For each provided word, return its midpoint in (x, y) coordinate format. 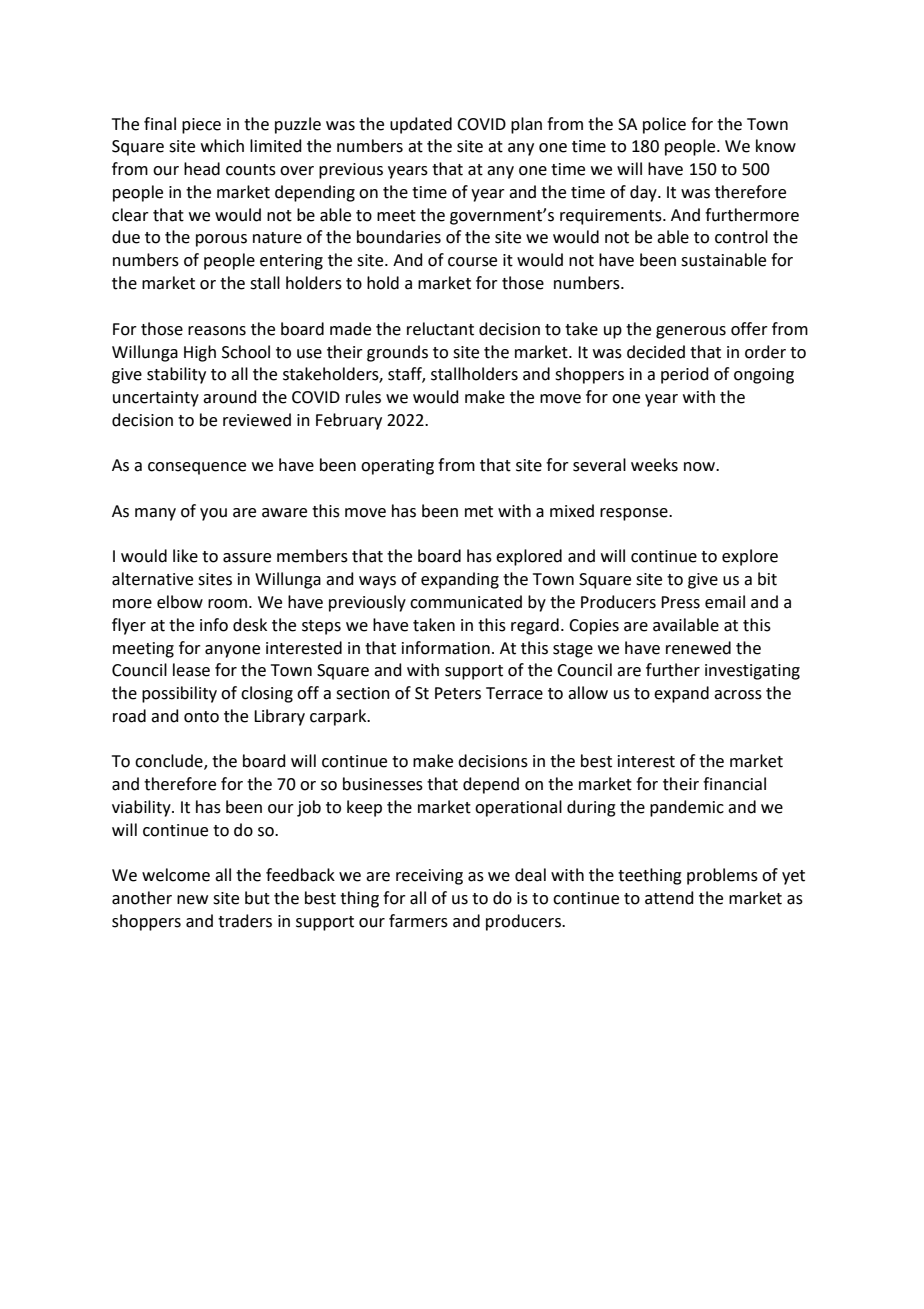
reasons (217, 331)
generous (691, 332)
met (479, 512)
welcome (176, 875)
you (213, 514)
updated (421, 125)
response (635, 514)
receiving (429, 877)
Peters (458, 693)
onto (201, 717)
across (738, 695)
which (222, 146)
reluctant (440, 329)
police (664, 125)
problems (722, 876)
